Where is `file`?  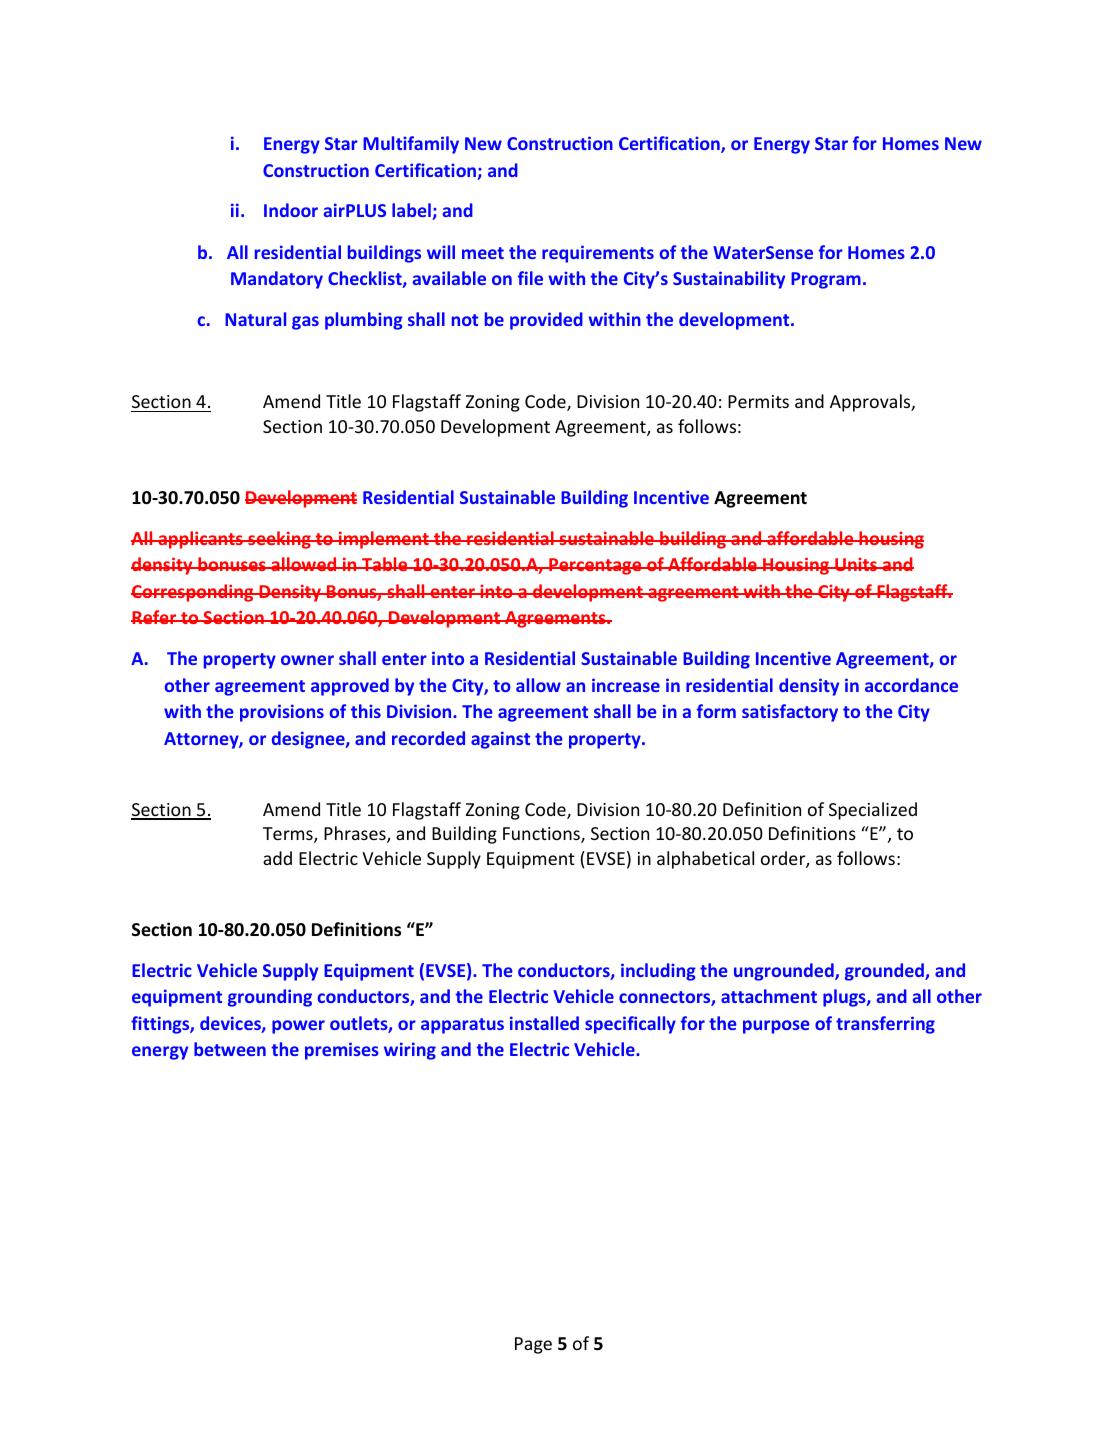
file is located at coordinates (530, 278).
